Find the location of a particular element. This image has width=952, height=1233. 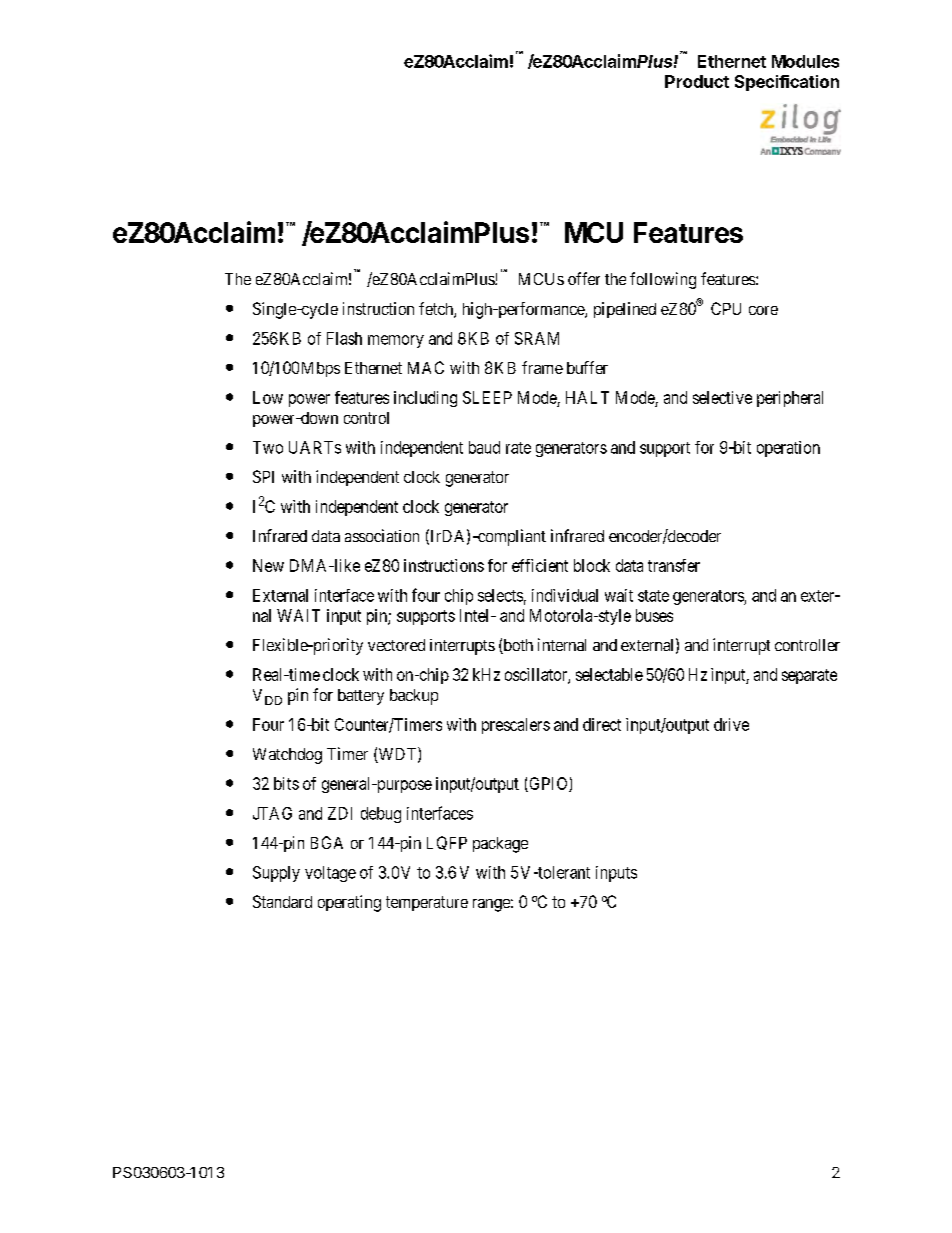

memory is located at coordinates (396, 341).
